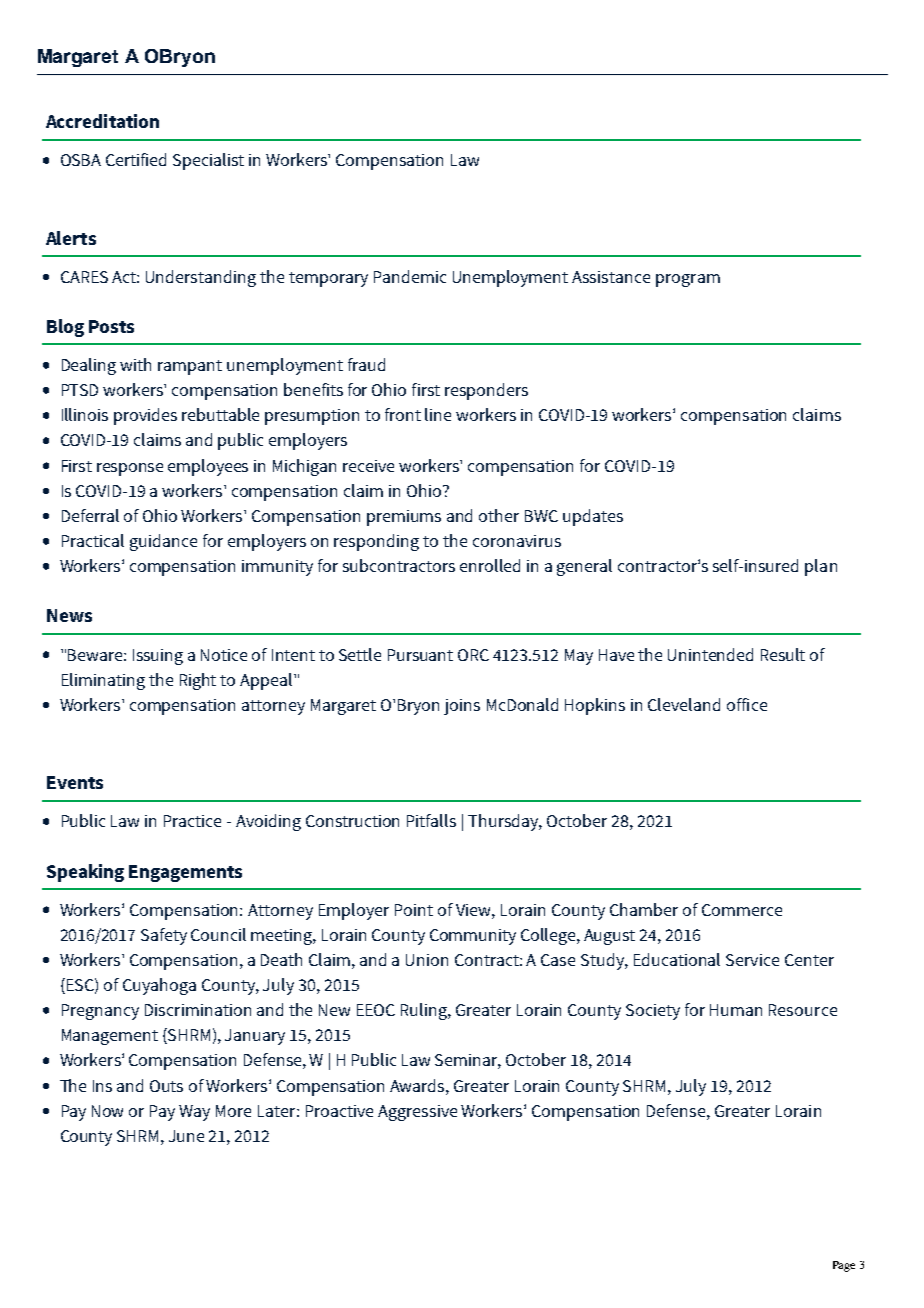 The height and width of the screenshot is (1308, 924). I want to click on responders, so click(486, 391).
